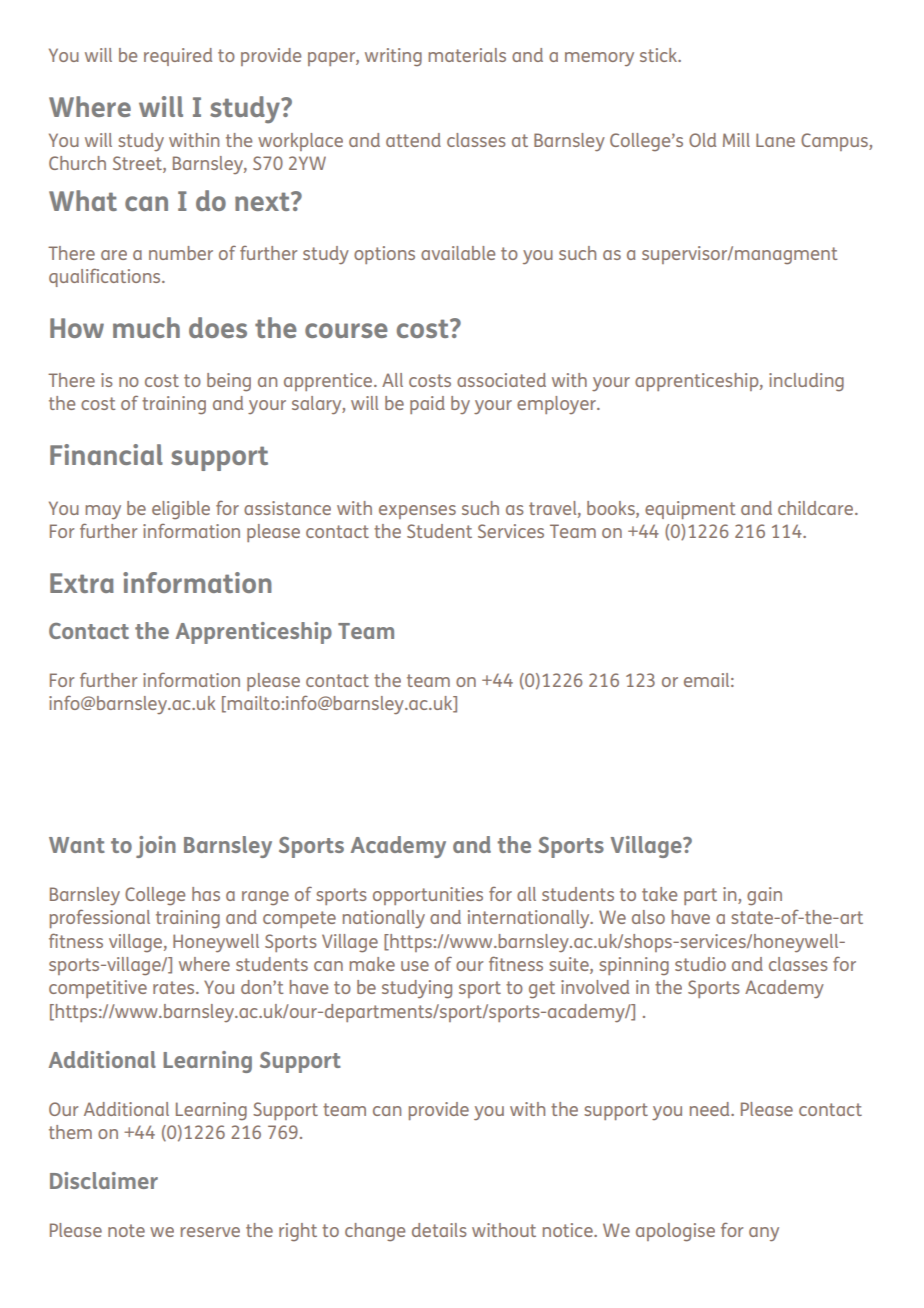 This document has height=1308, width=924. What do you see at coordinates (428, 896) in the document?
I see `opportunities` at bounding box center [428, 896].
